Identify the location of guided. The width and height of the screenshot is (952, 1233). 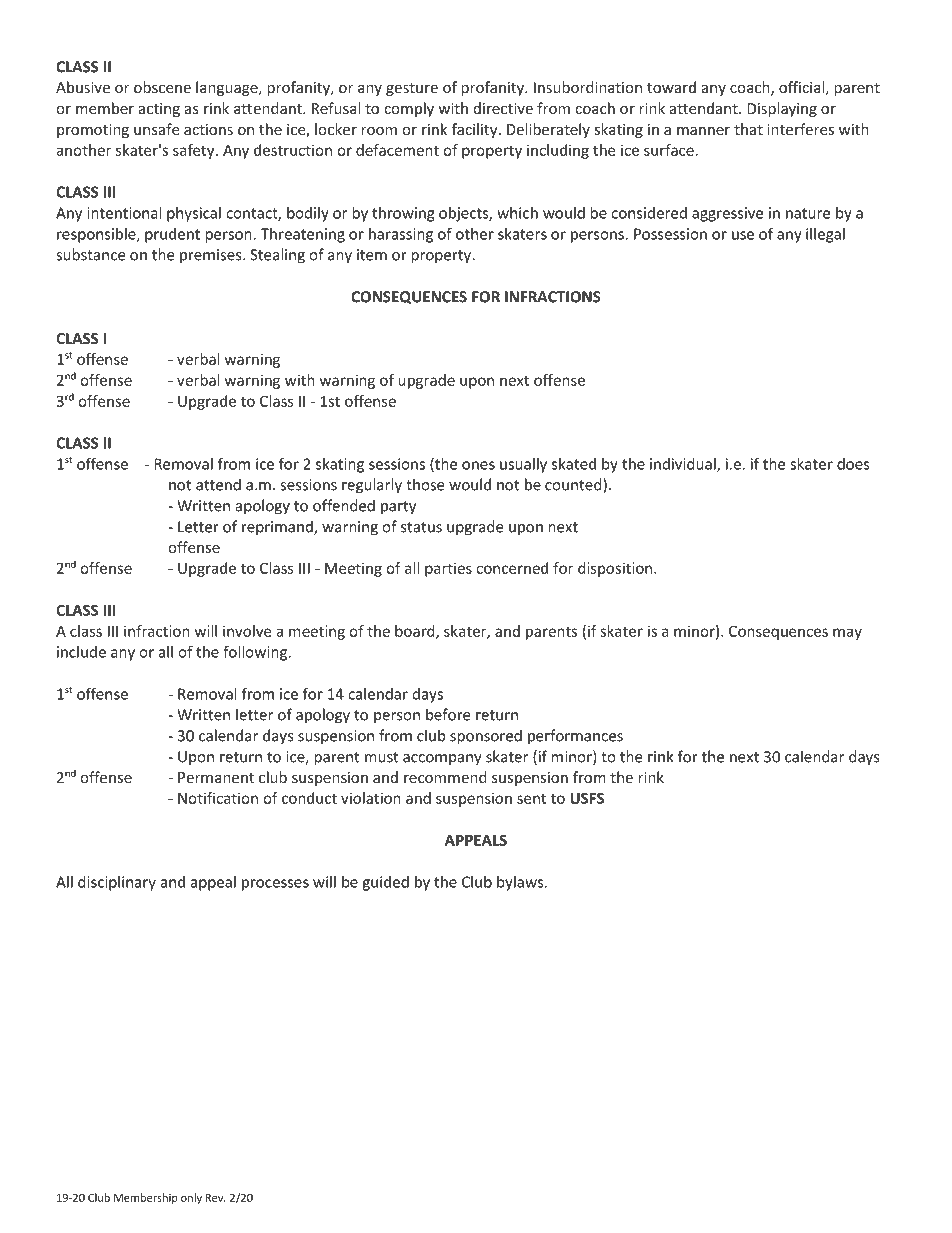
(385, 883).
